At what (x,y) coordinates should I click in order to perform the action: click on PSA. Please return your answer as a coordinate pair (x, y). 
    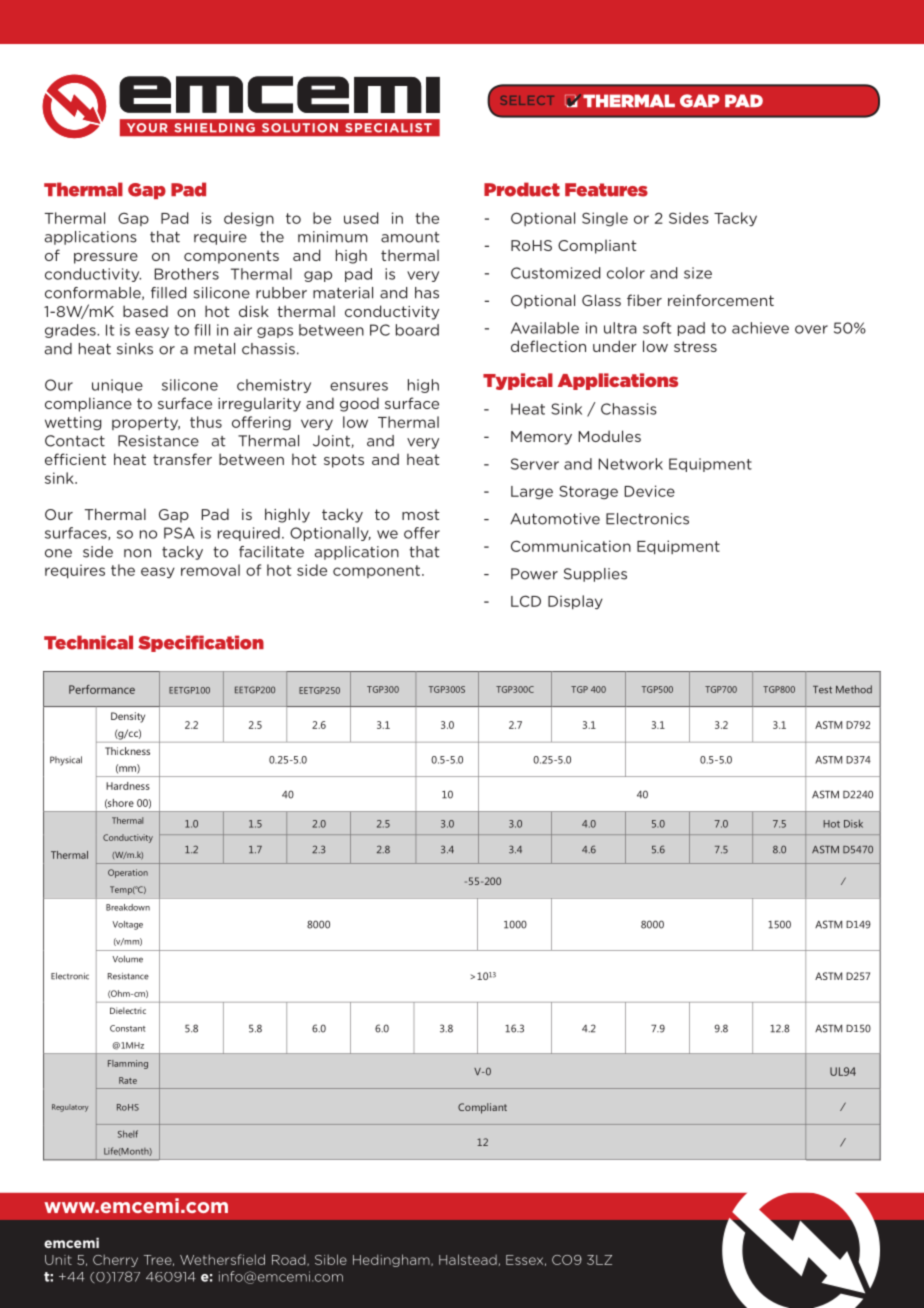
    Looking at the image, I should click on (179, 533).
